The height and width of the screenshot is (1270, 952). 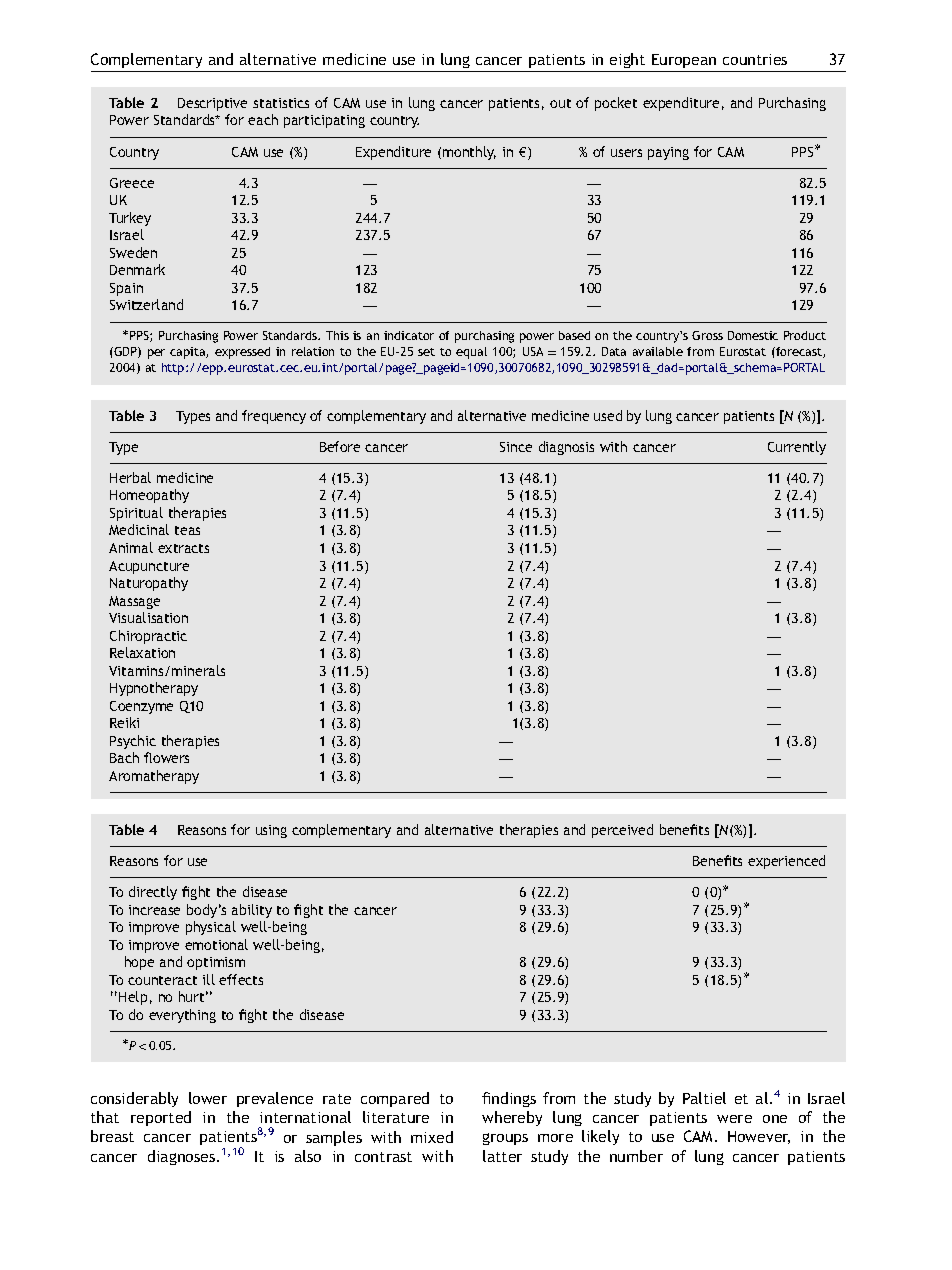 What do you see at coordinates (469, 153) in the screenshot?
I see `monthly` at bounding box center [469, 153].
